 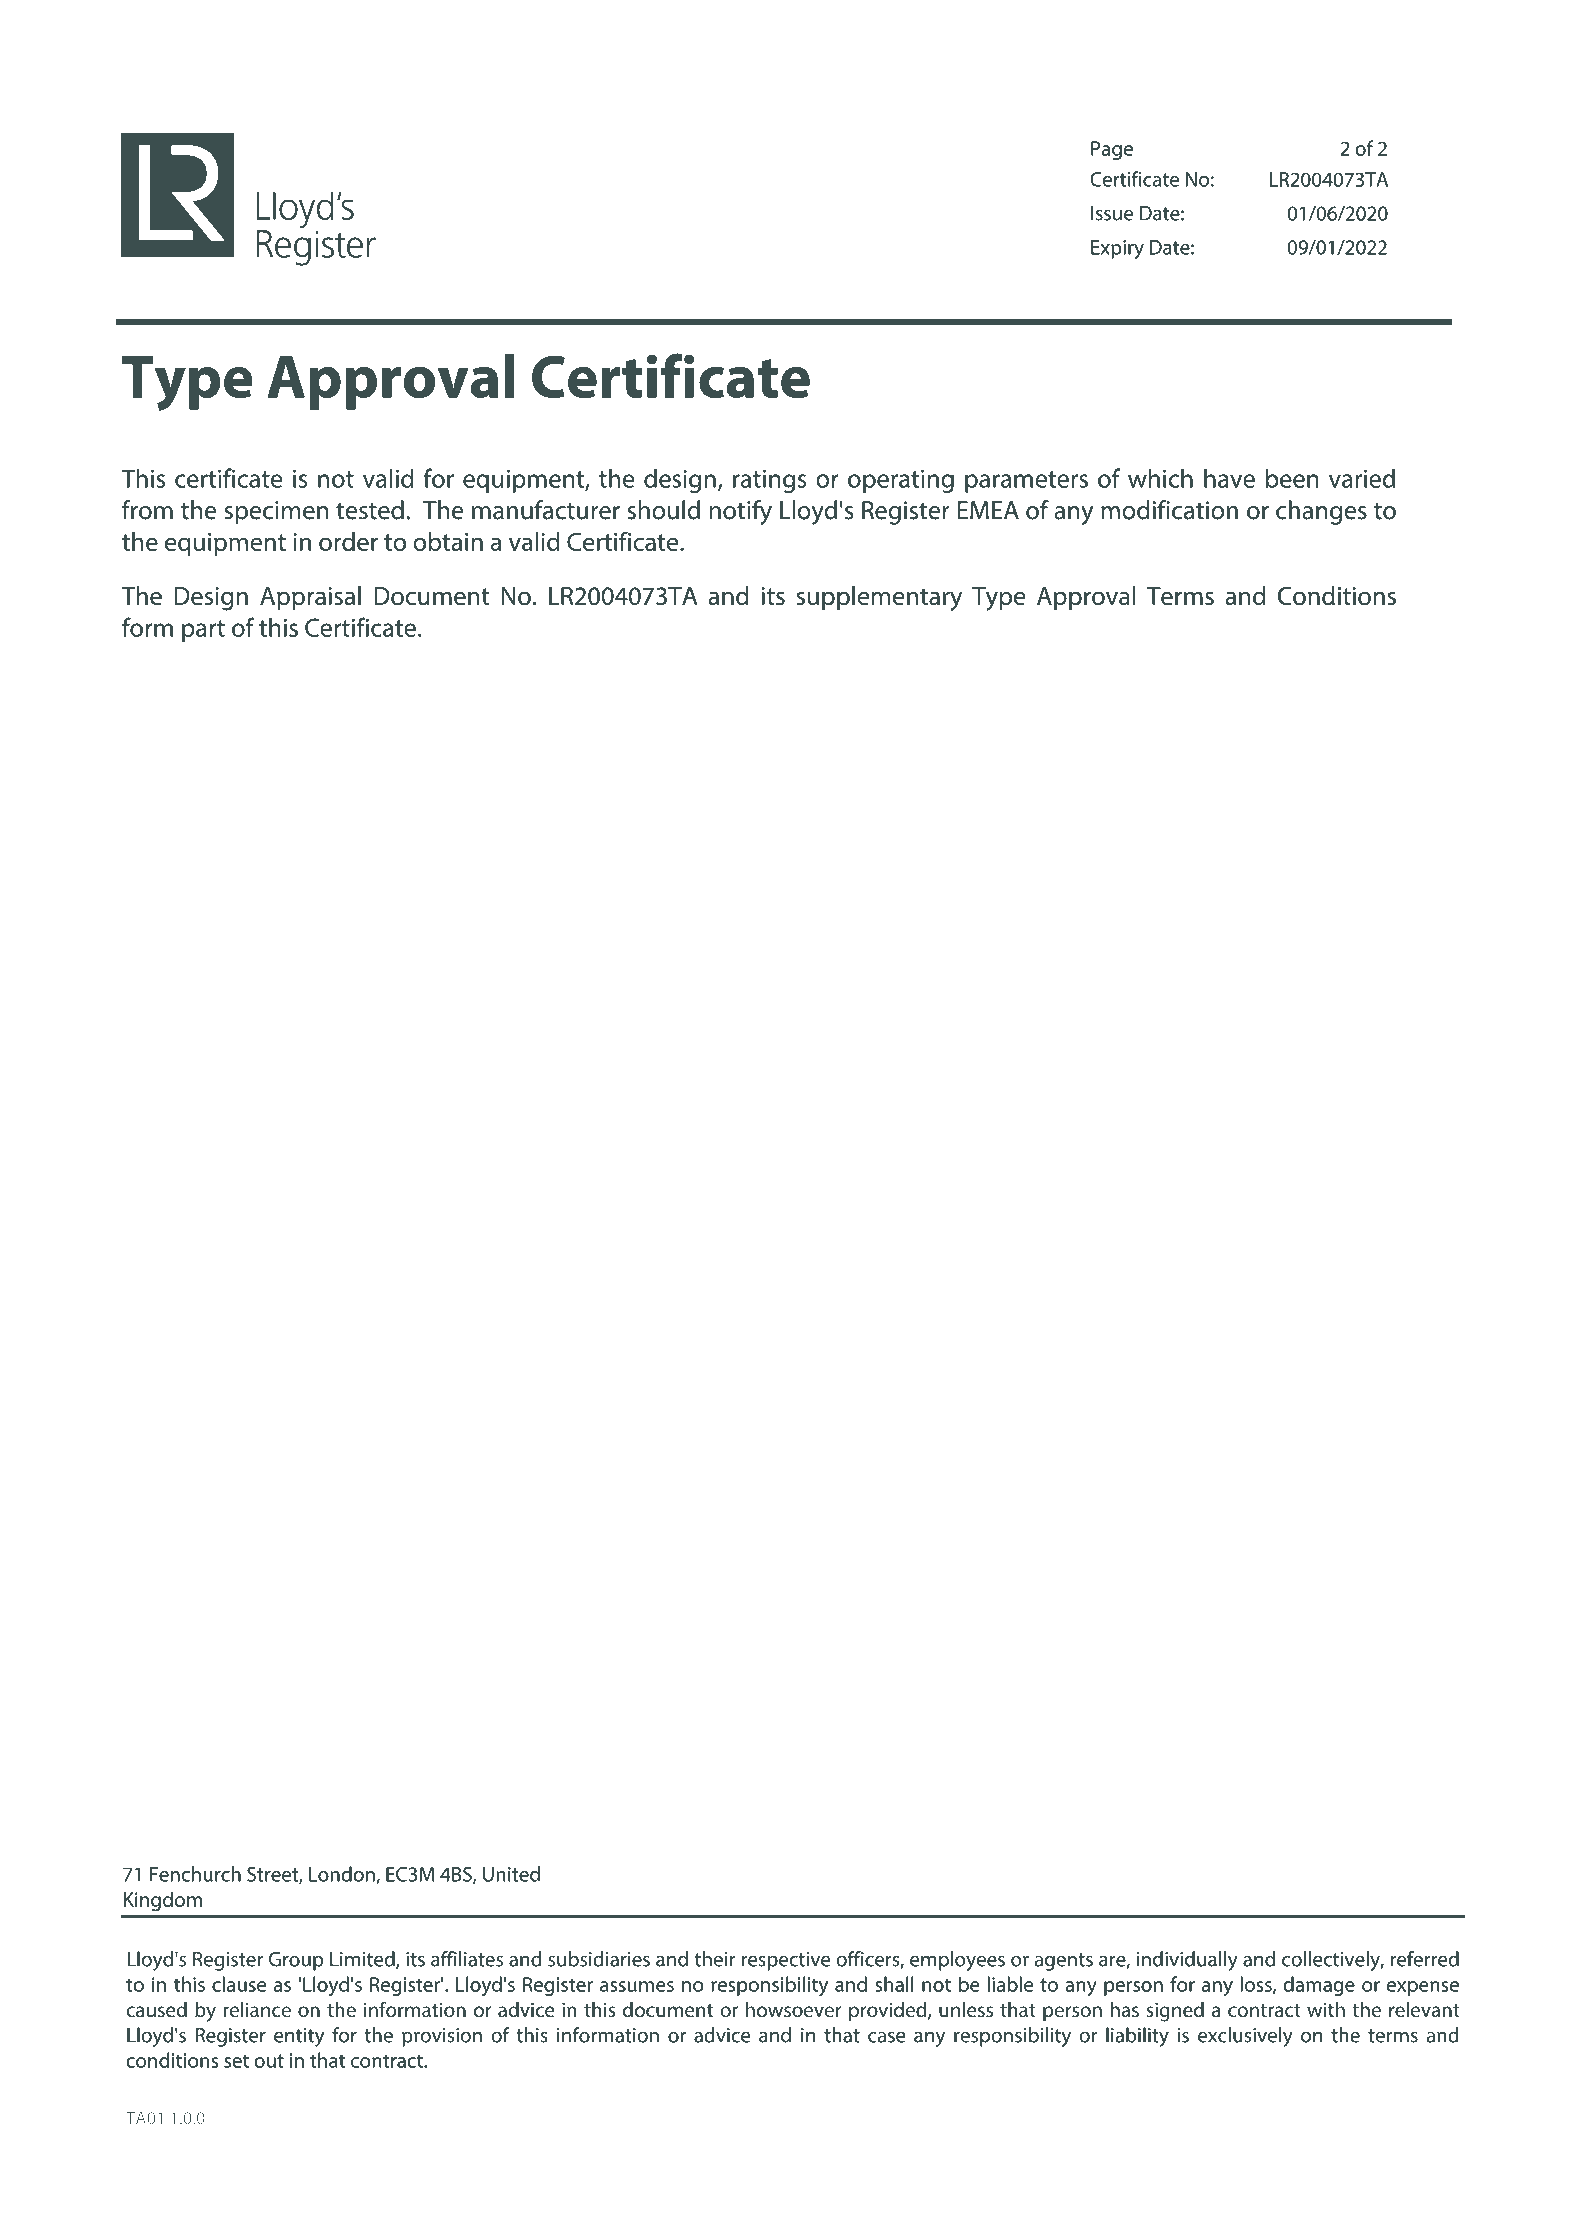 I want to click on United, so click(x=511, y=1874).
